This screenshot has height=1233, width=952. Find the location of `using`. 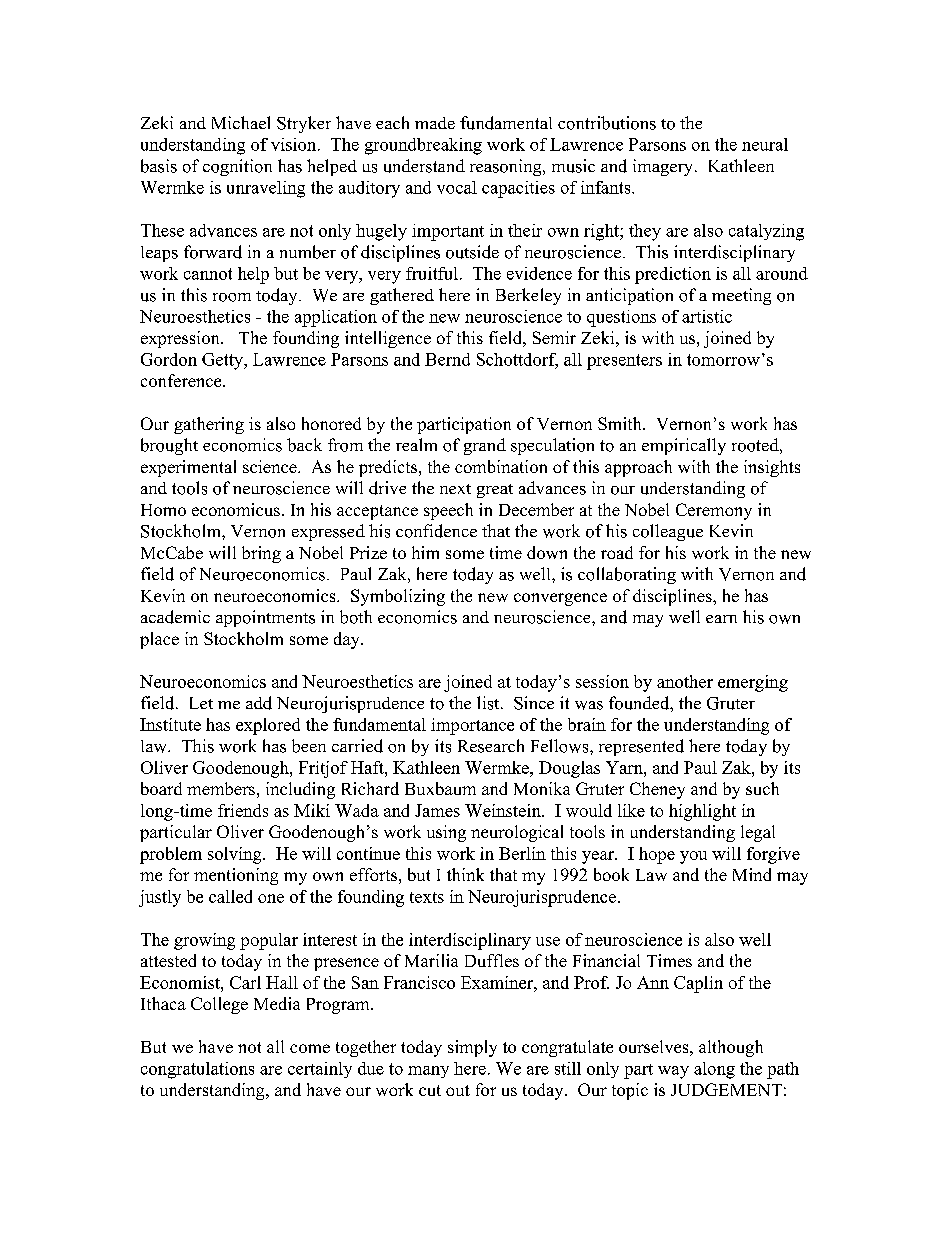

using is located at coordinates (446, 833).
